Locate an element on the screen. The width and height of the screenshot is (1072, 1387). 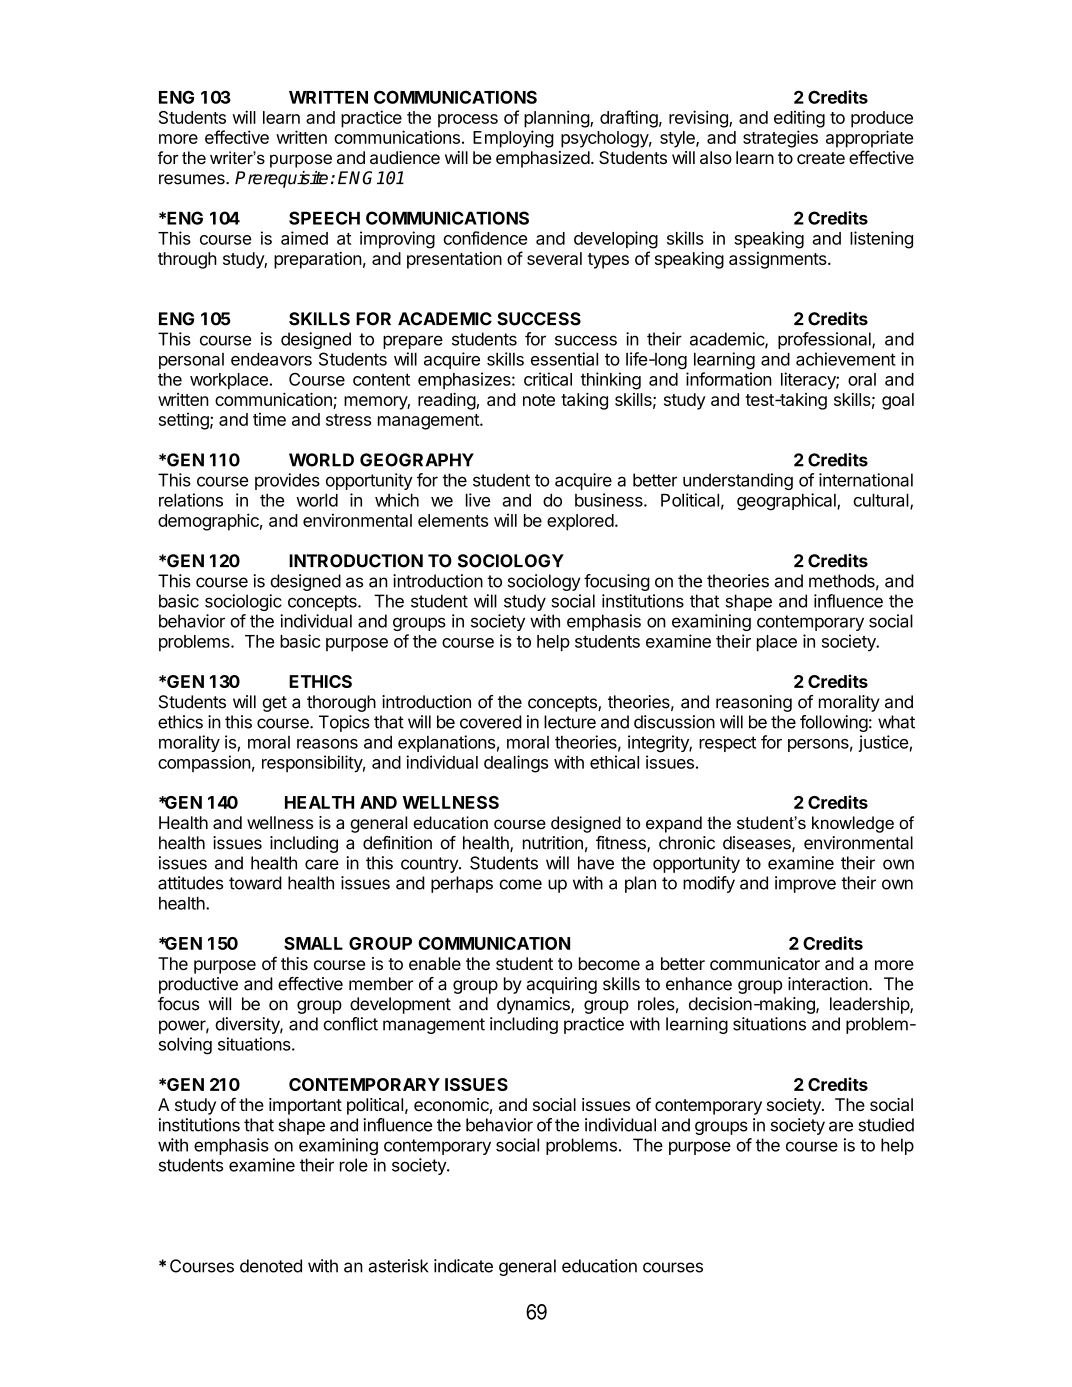
SMALL is located at coordinates (313, 943).
